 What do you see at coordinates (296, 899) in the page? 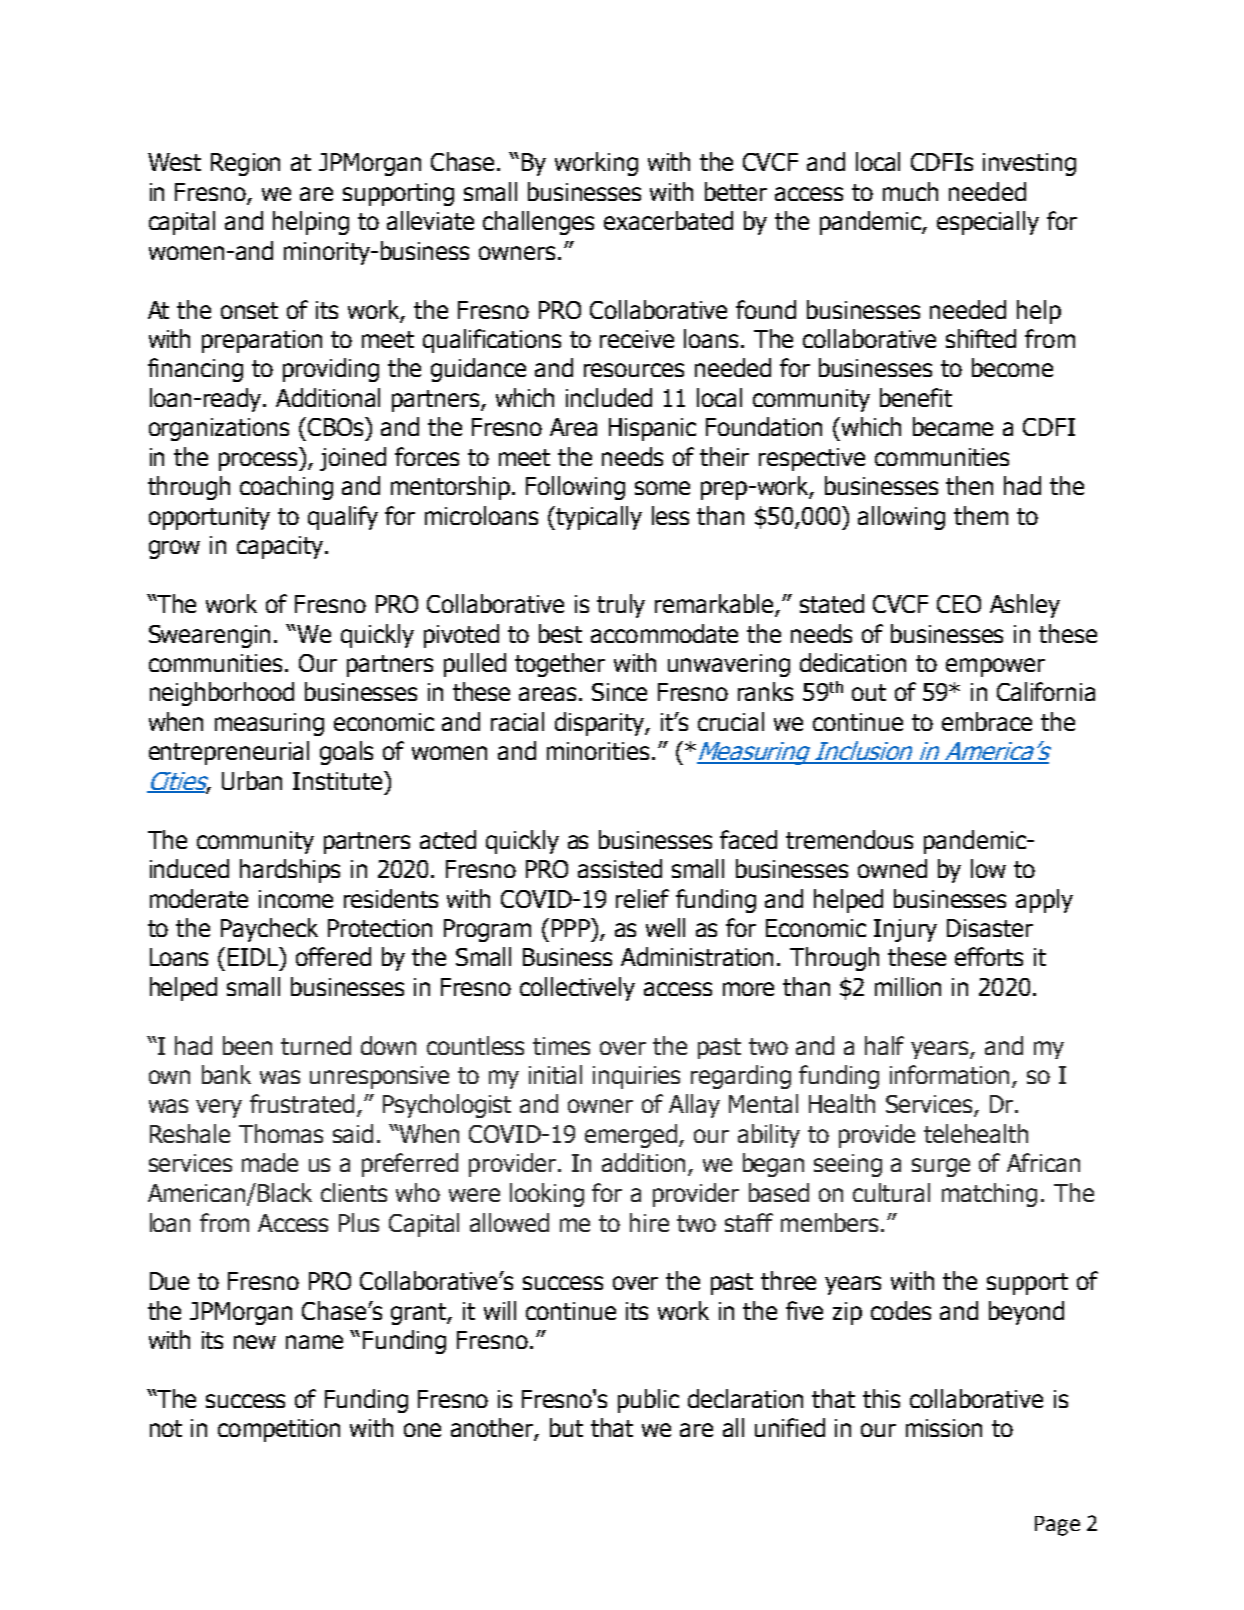
I see `income` at bounding box center [296, 899].
